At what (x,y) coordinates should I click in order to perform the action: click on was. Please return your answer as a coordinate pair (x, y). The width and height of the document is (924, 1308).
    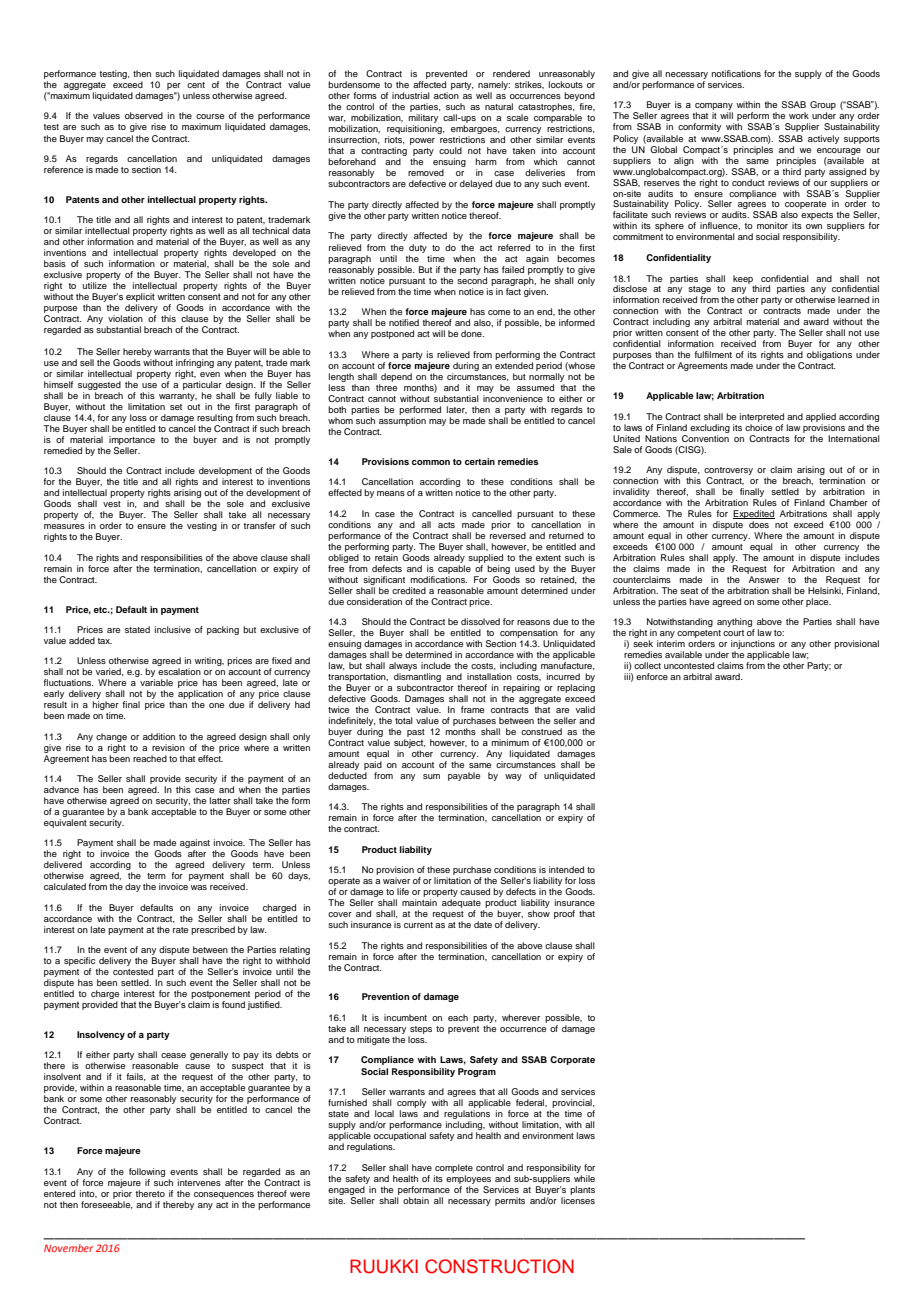
    Looking at the image, I should click on (199, 887).
